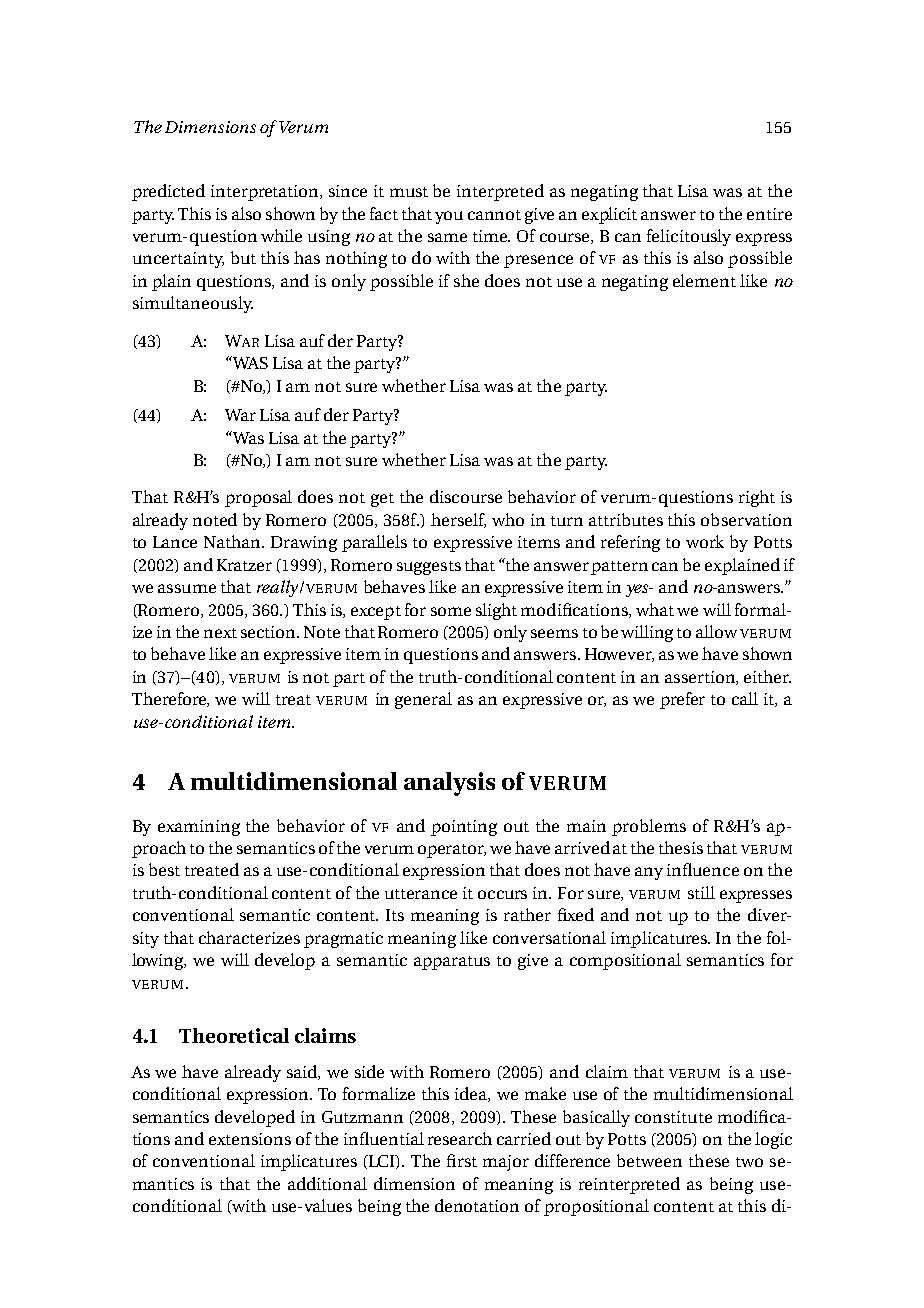 This page has height=1308, width=924. I want to click on entire, so click(769, 214).
